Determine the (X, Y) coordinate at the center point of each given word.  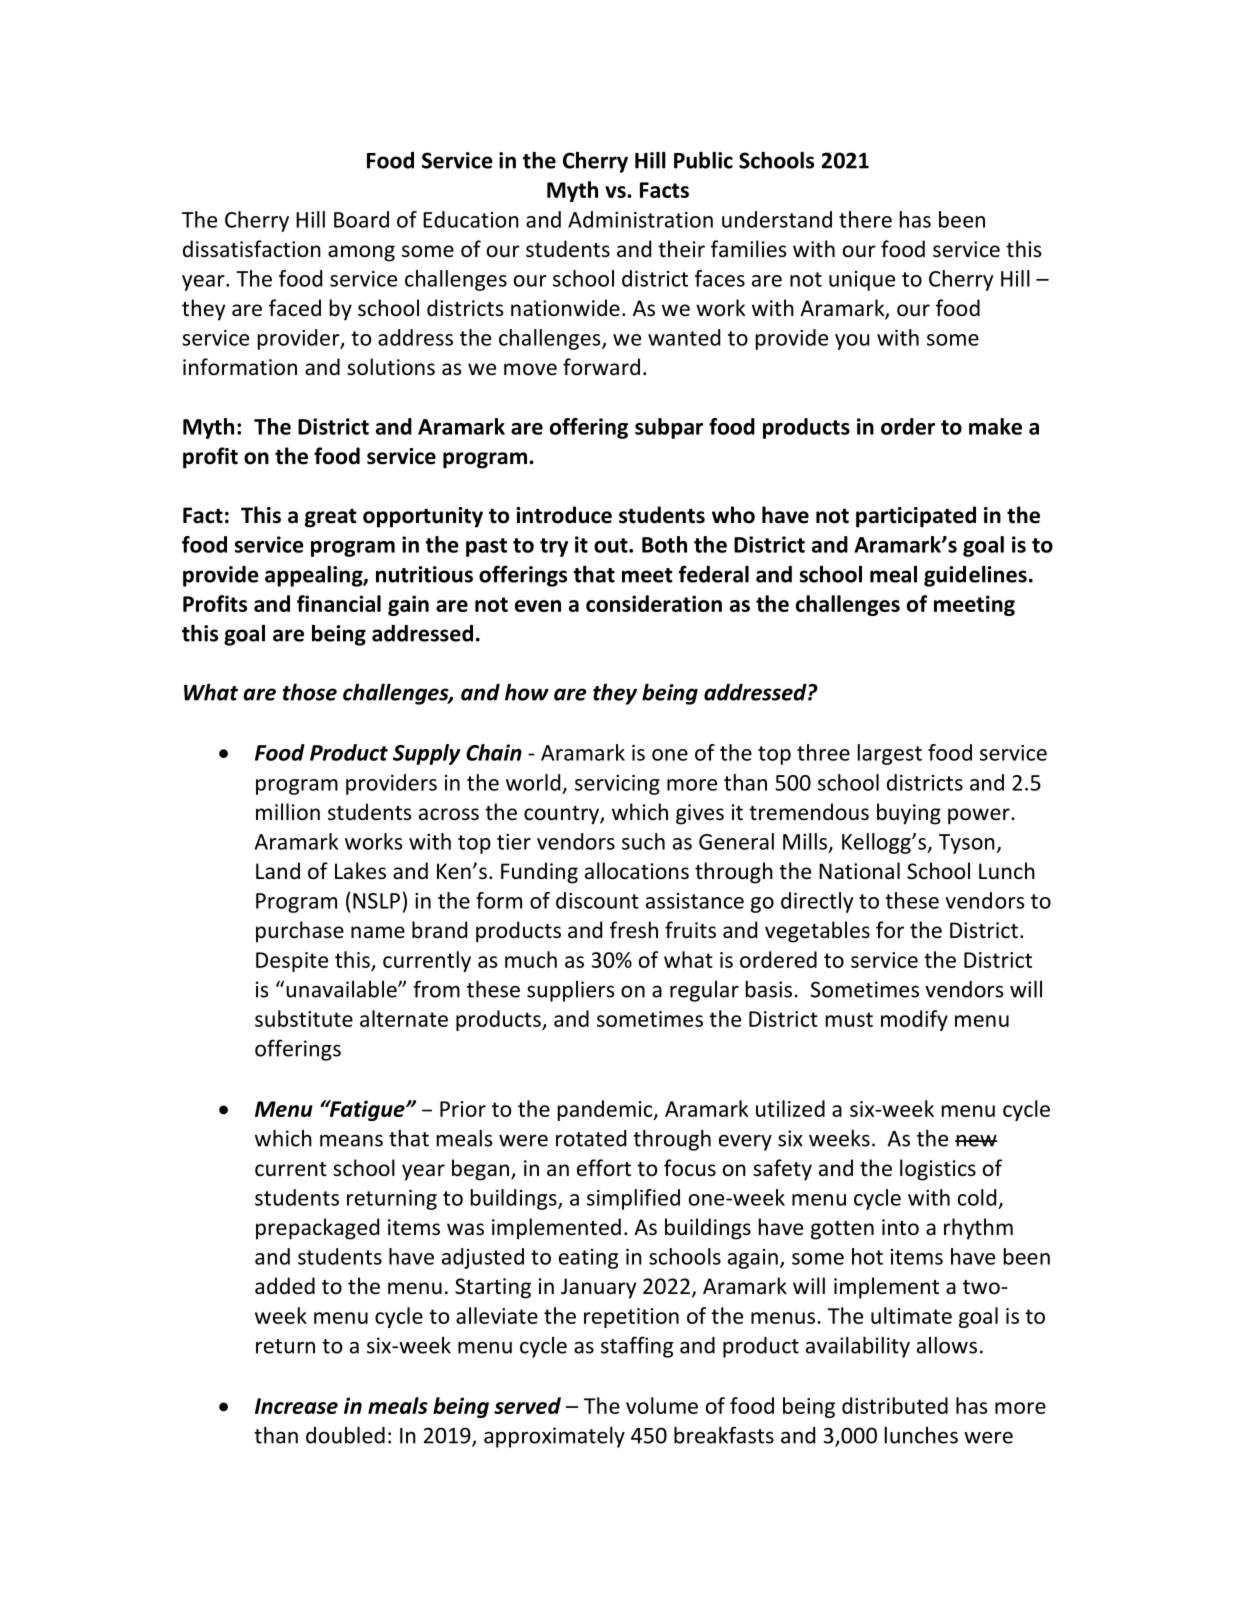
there (865, 219)
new (976, 1141)
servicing (617, 785)
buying (909, 814)
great (331, 518)
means (351, 1140)
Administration (640, 219)
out (612, 545)
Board (361, 219)
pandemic (606, 1110)
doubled (345, 1435)
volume (662, 1405)
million (288, 812)
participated (916, 517)
